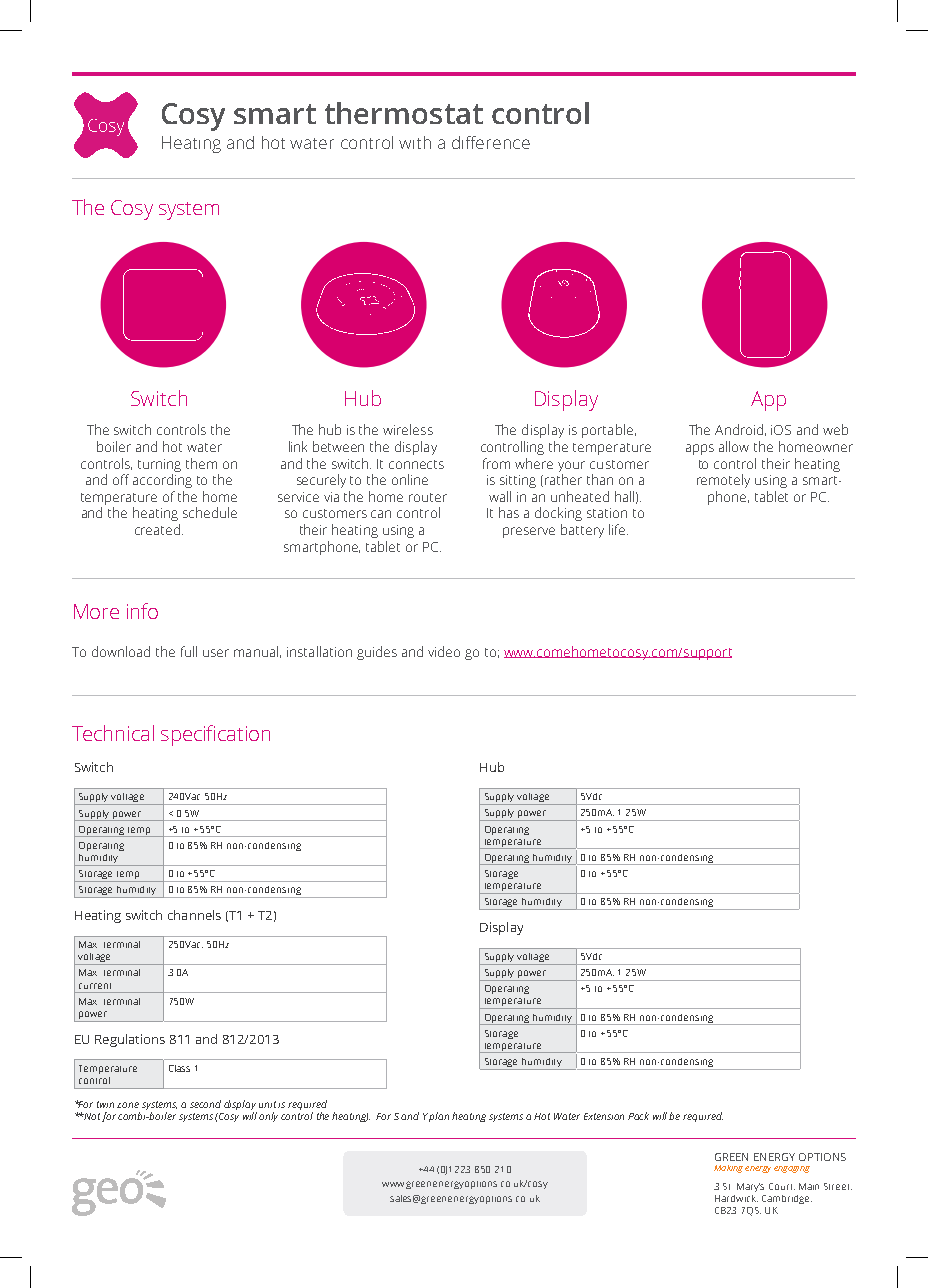  Describe the element at coordinates (734, 446) in the document. I see `allow` at that location.
